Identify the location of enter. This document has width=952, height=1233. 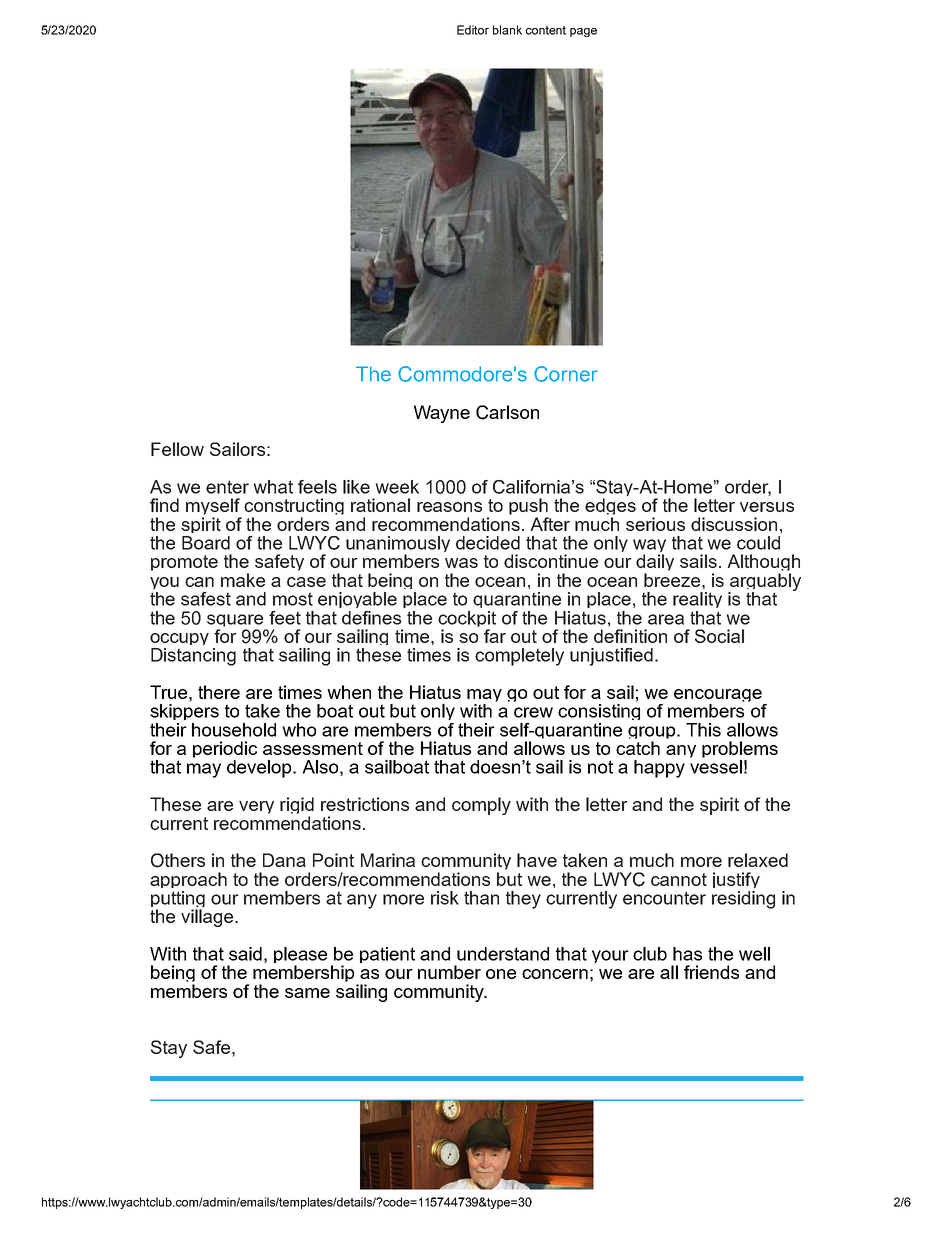
(227, 487).
